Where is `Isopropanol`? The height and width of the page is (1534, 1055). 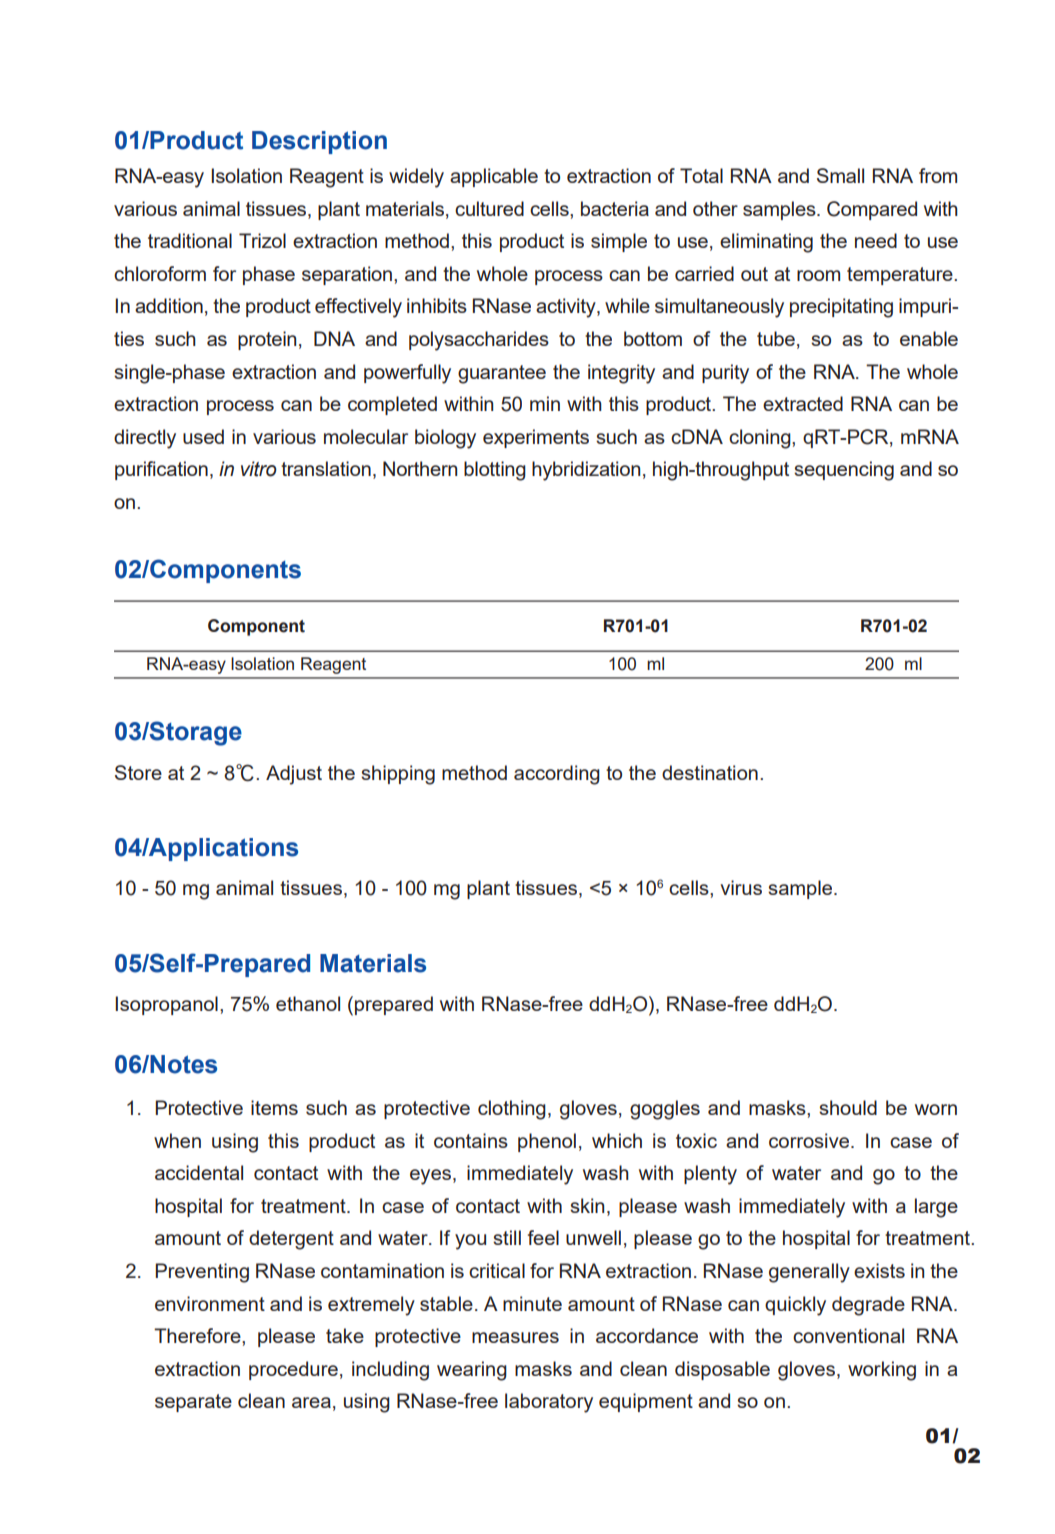 Isopropanol is located at coordinates (166, 1005).
